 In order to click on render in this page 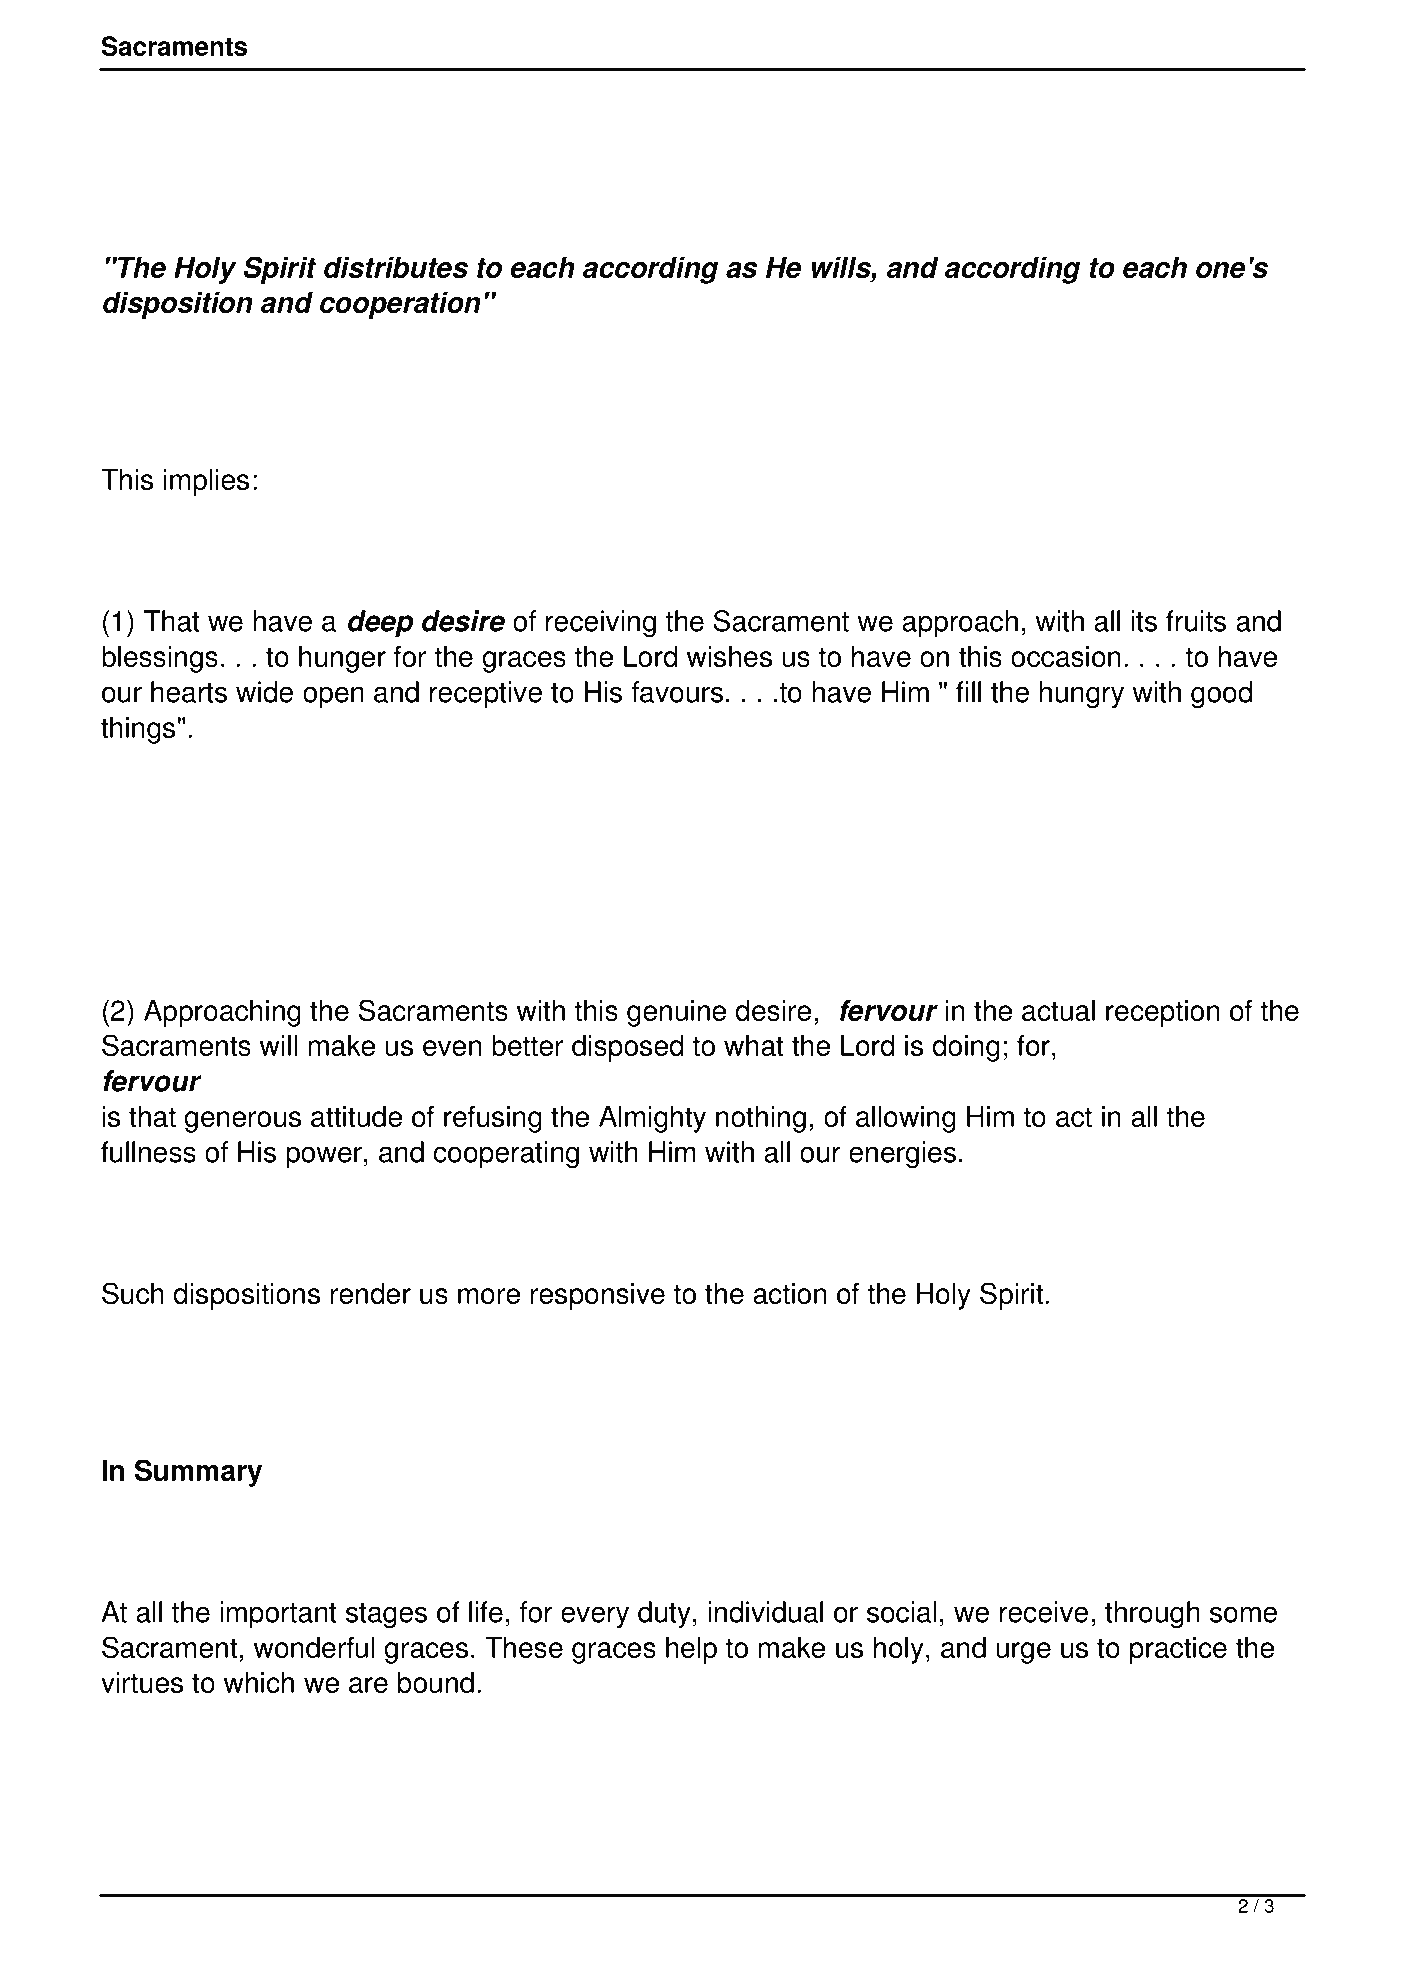, I will do `click(371, 1293)`.
